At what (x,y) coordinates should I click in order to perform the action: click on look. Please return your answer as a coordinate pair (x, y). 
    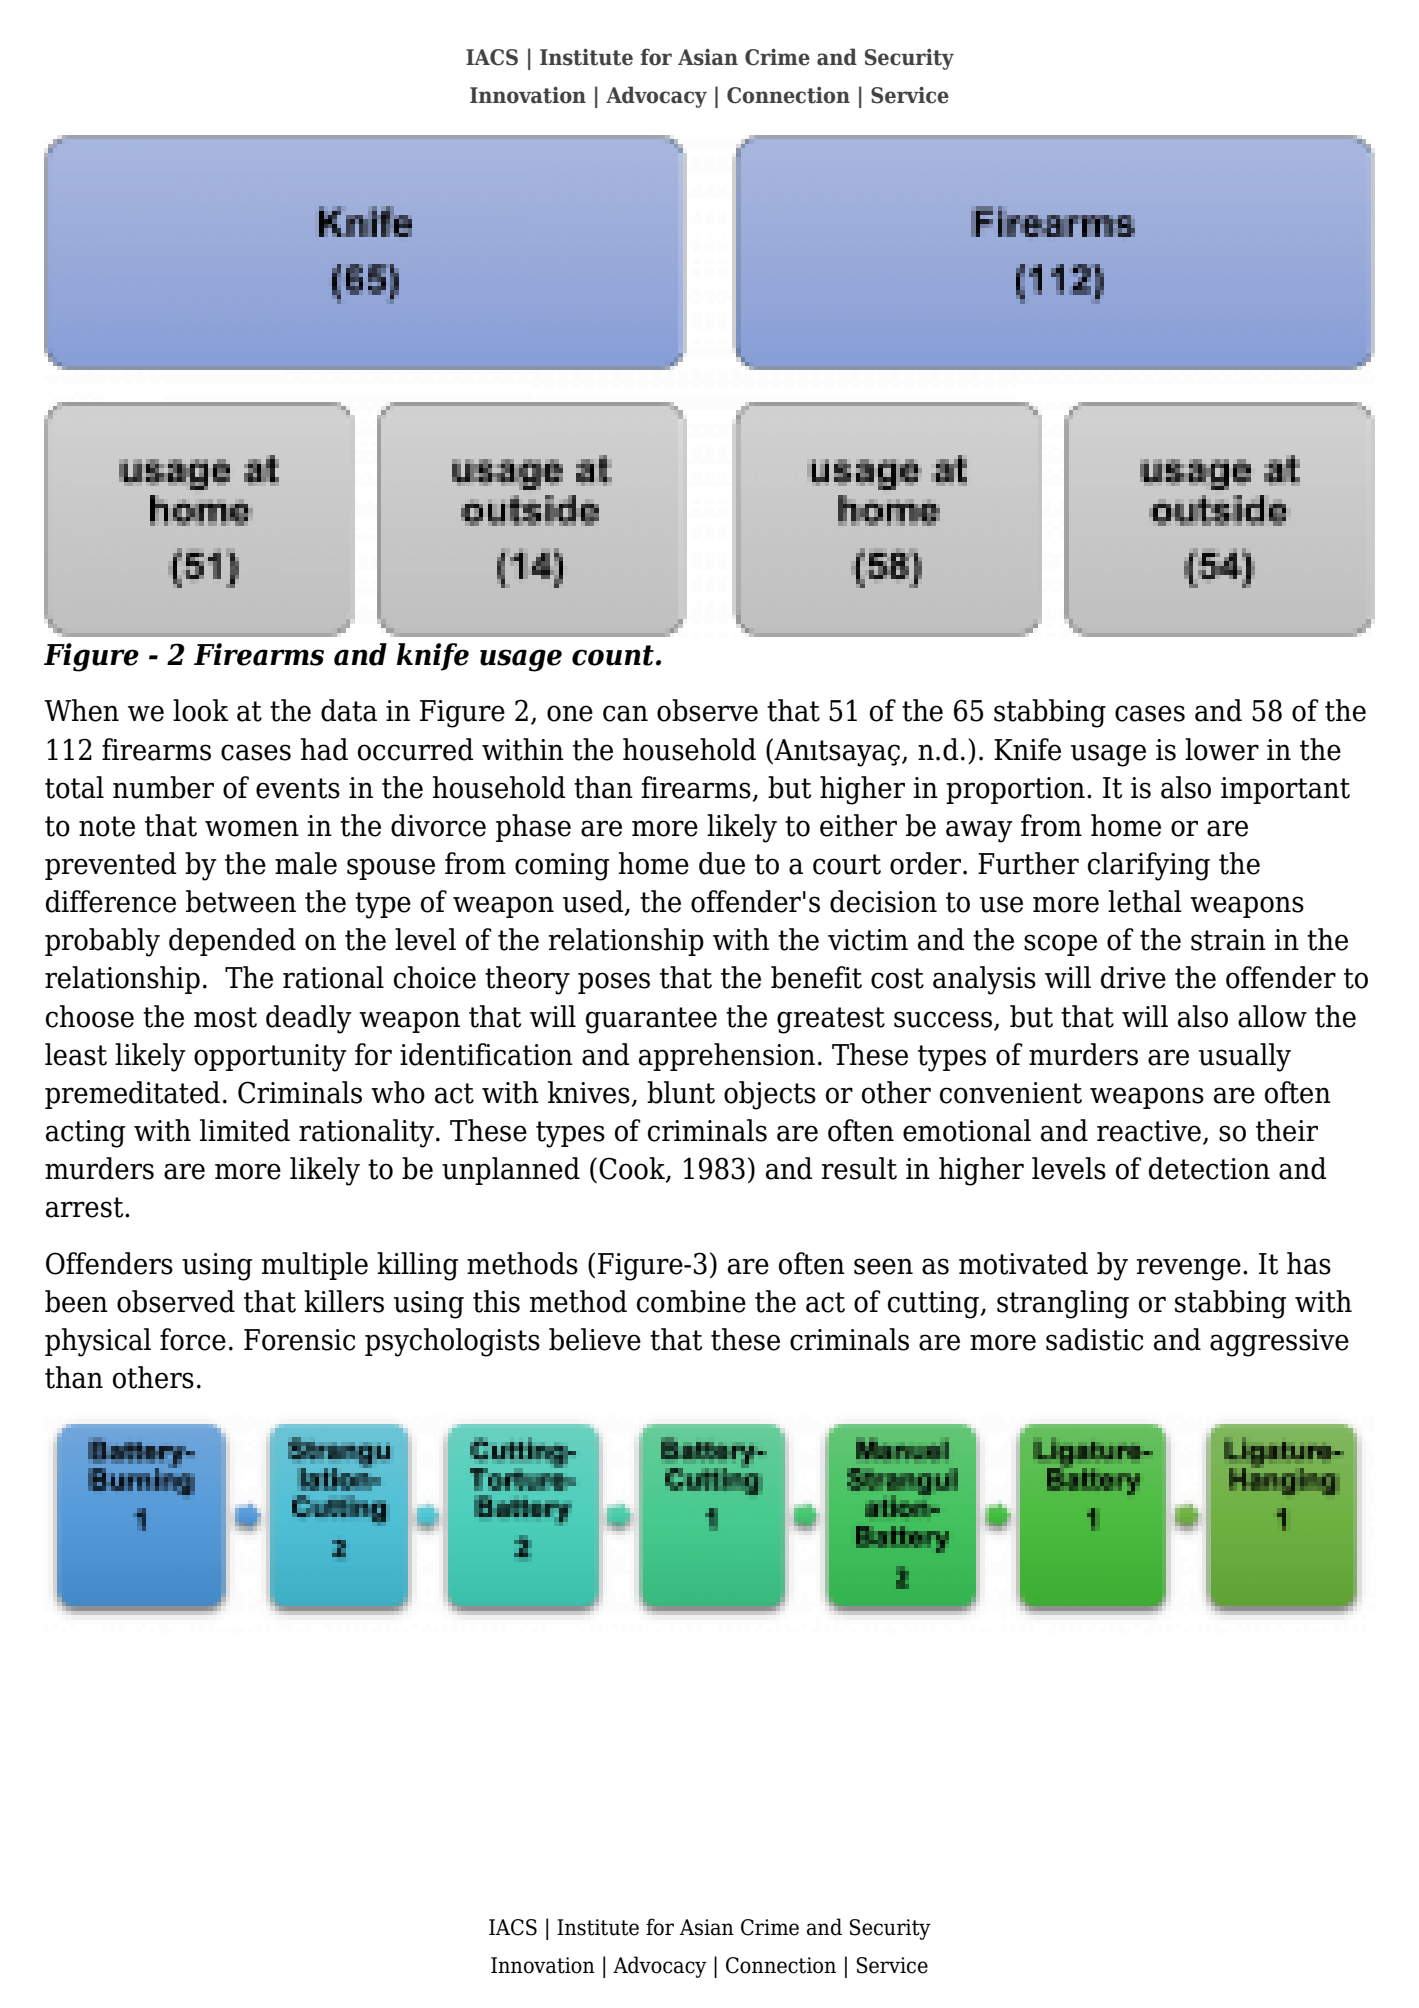
    Looking at the image, I should click on (201, 710).
